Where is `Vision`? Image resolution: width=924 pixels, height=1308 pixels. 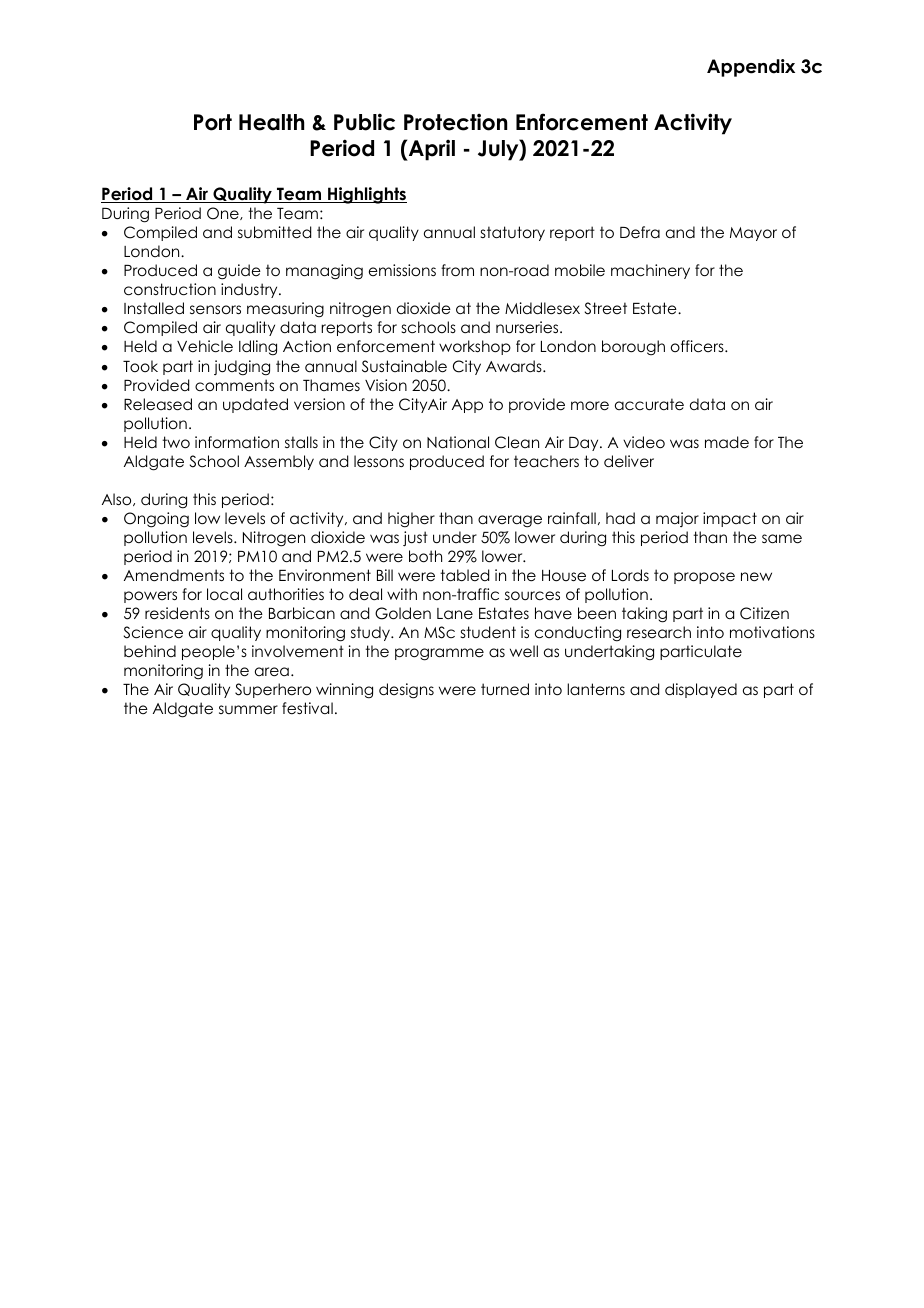
Vision is located at coordinates (386, 385).
